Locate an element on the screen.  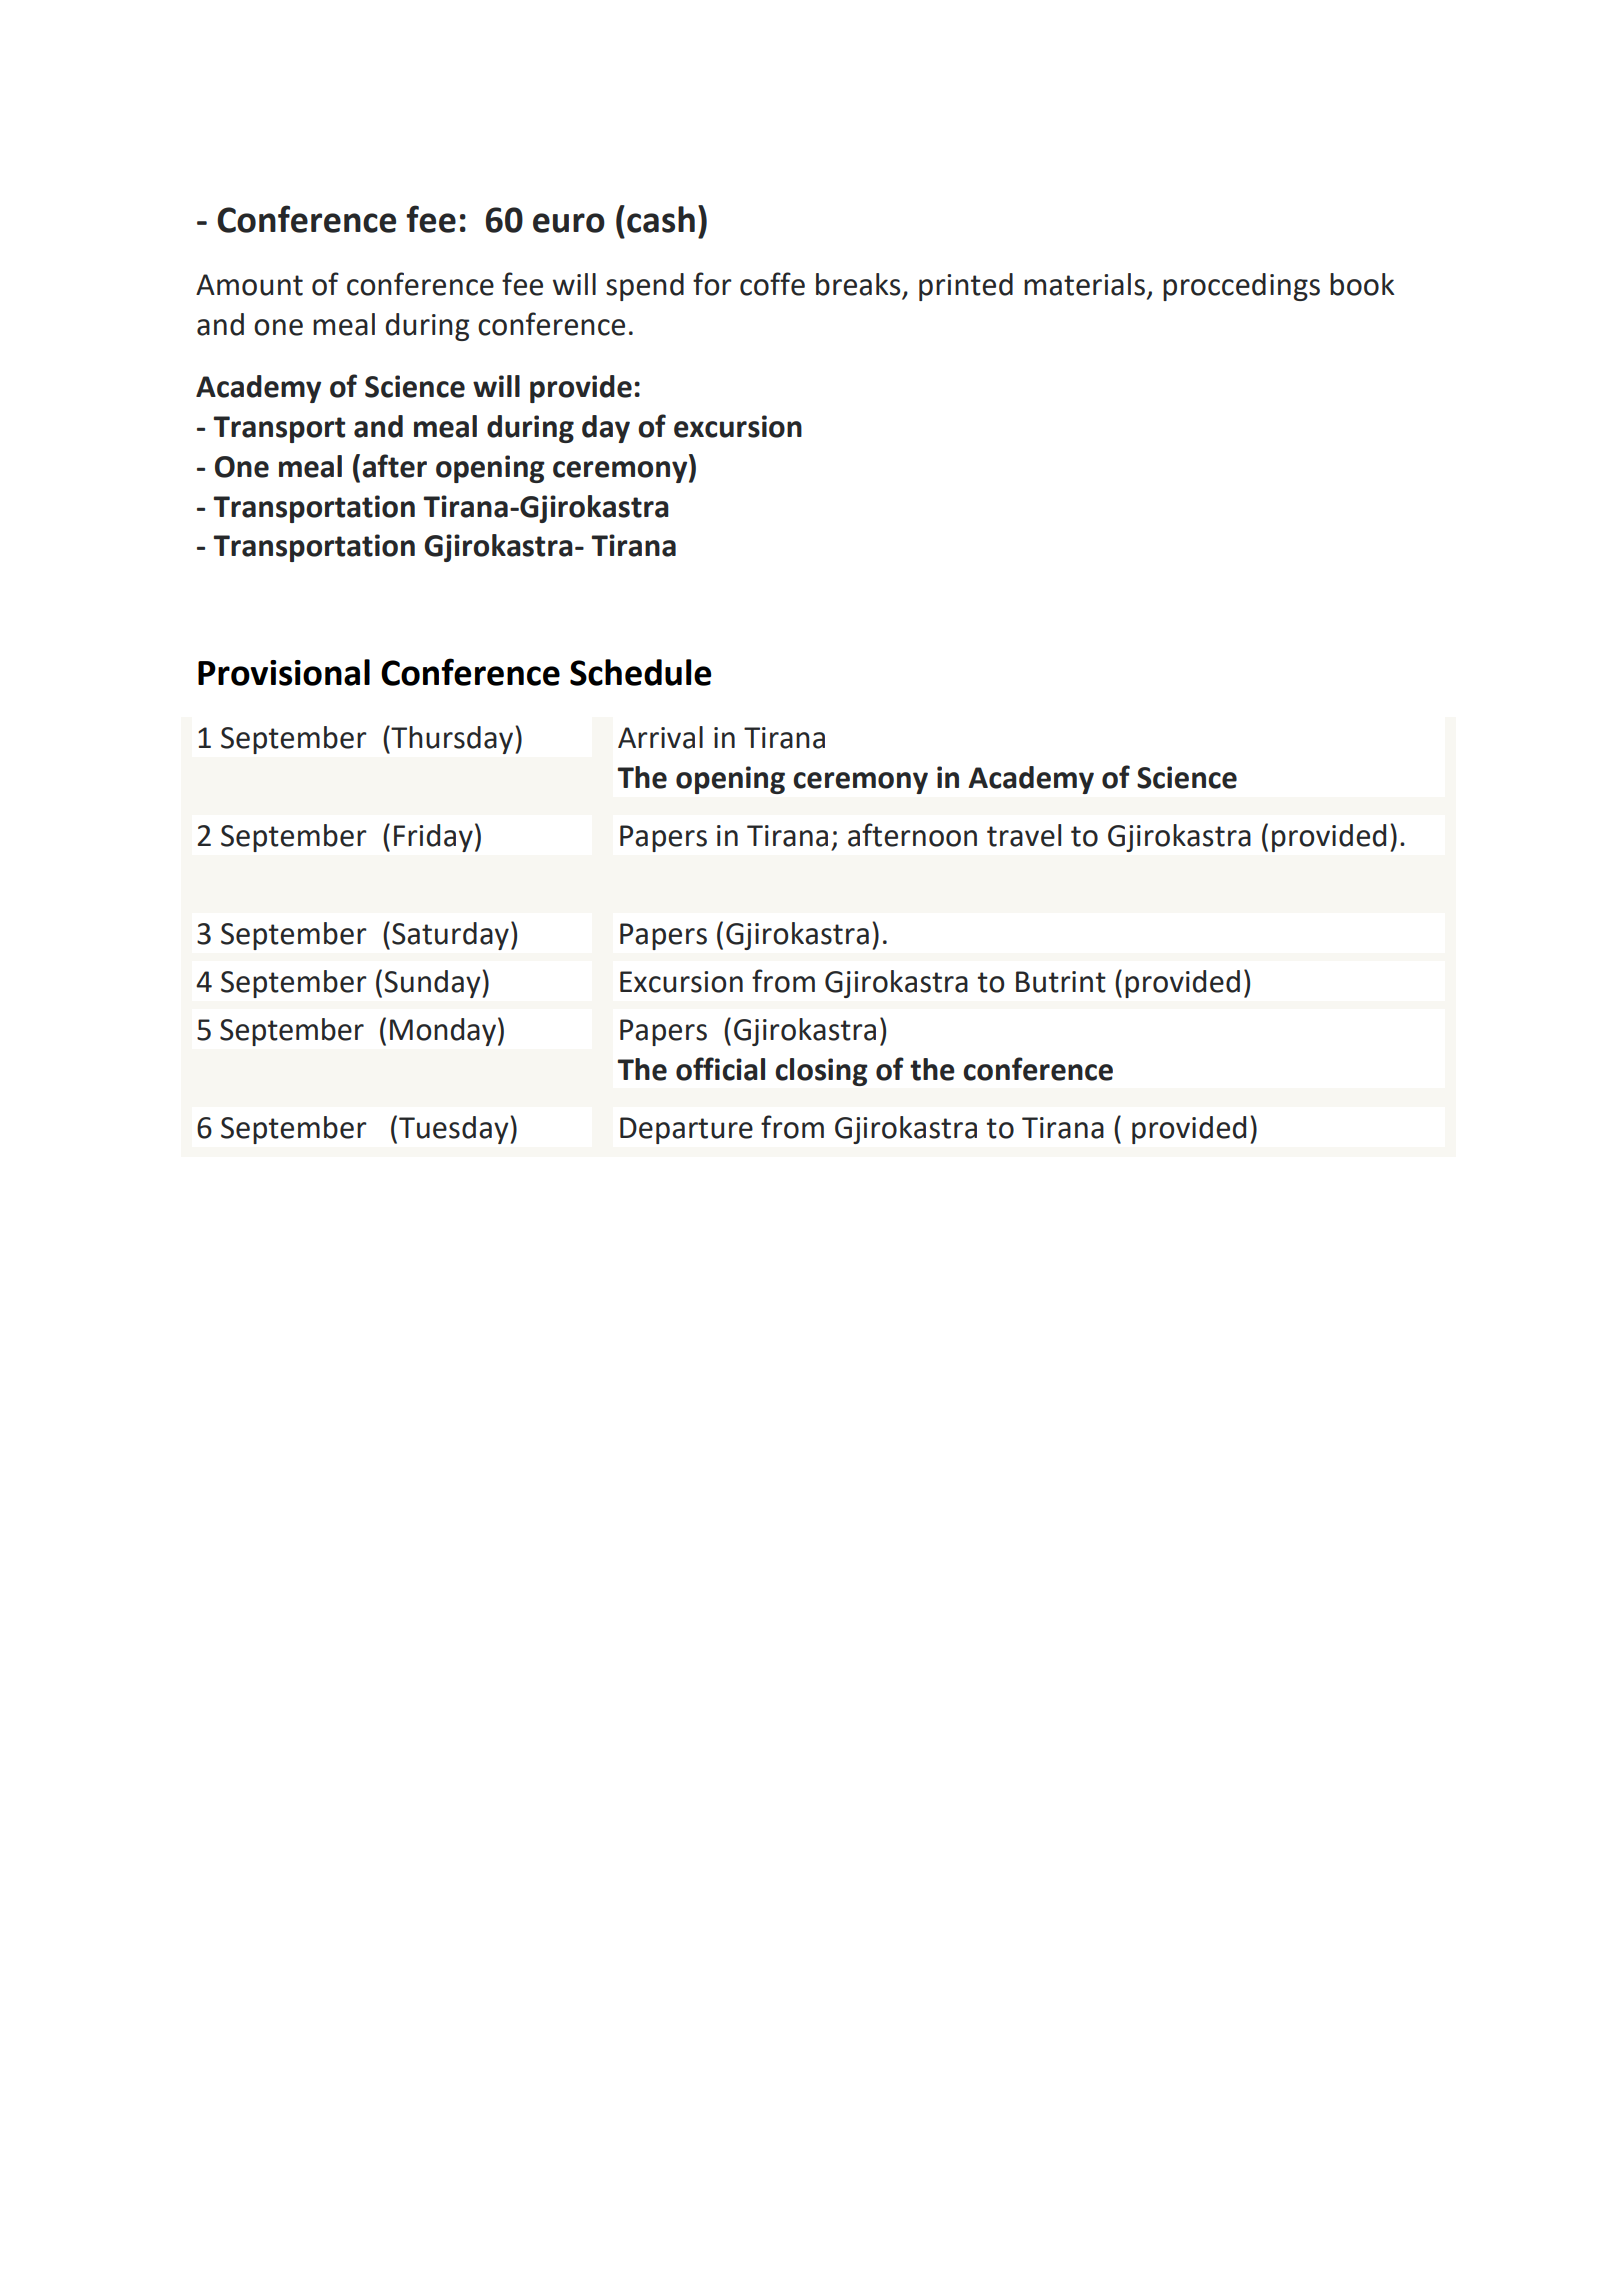
Provisional is located at coordinates (284, 672).
